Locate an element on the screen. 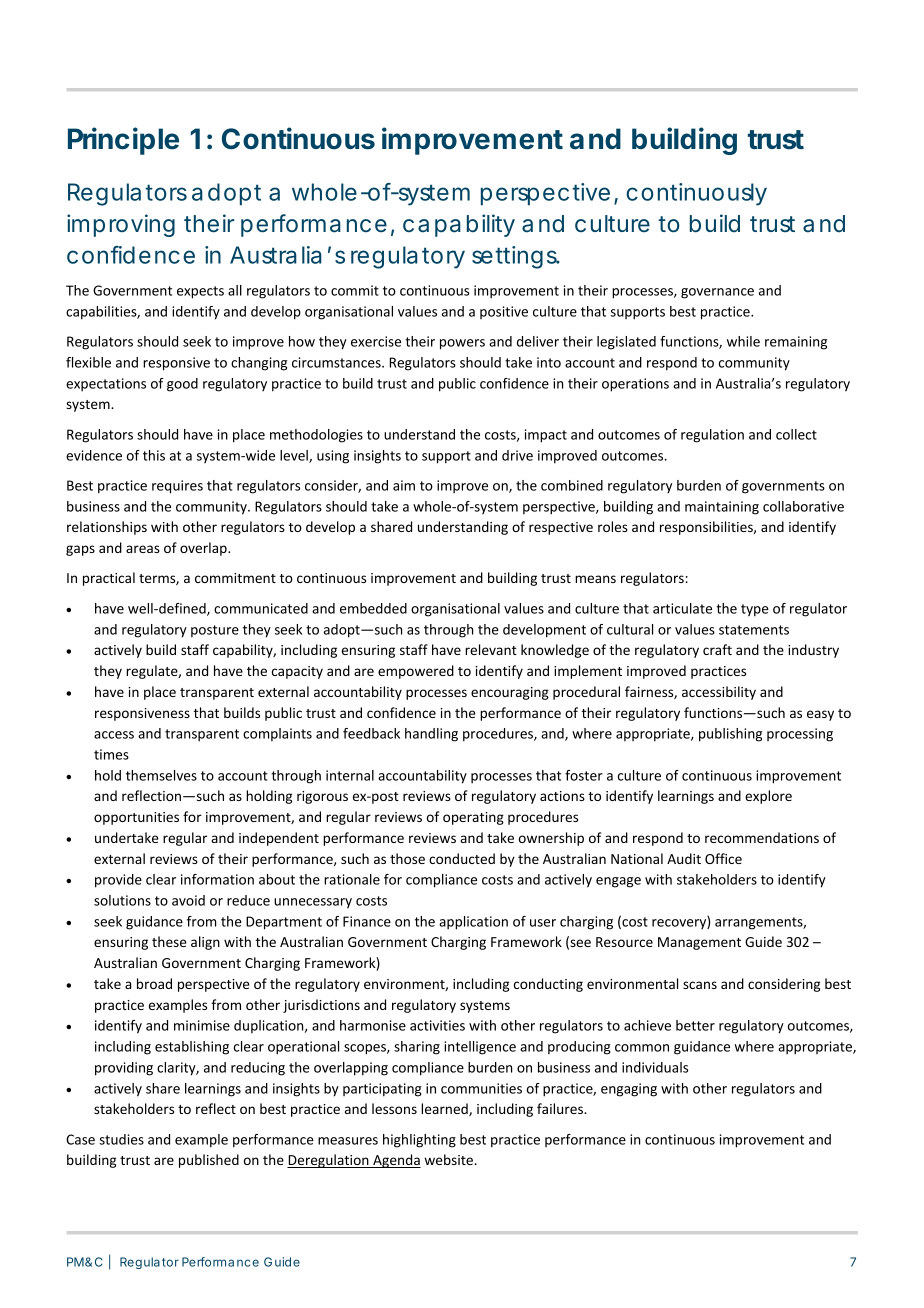 The height and width of the screenshot is (1308, 924). studies is located at coordinates (121, 1139).
